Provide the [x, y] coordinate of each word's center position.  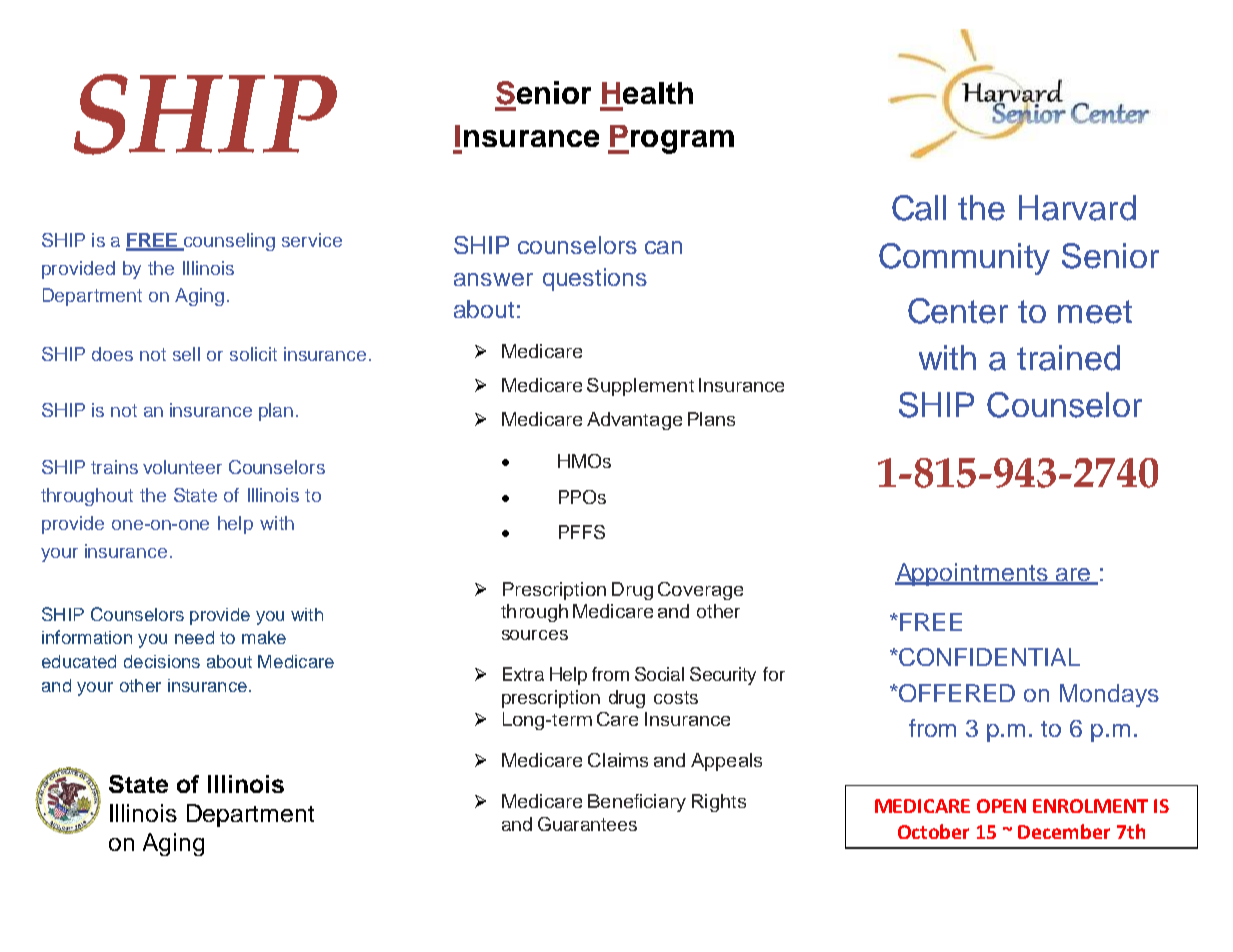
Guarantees [587, 824]
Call [919, 208]
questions [595, 279]
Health [647, 93]
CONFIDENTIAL [988, 657]
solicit [253, 354]
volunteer [182, 467]
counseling [228, 242]
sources [535, 635]
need [194, 637]
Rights [719, 803]
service [312, 240]
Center [958, 311]
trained [1068, 358]
